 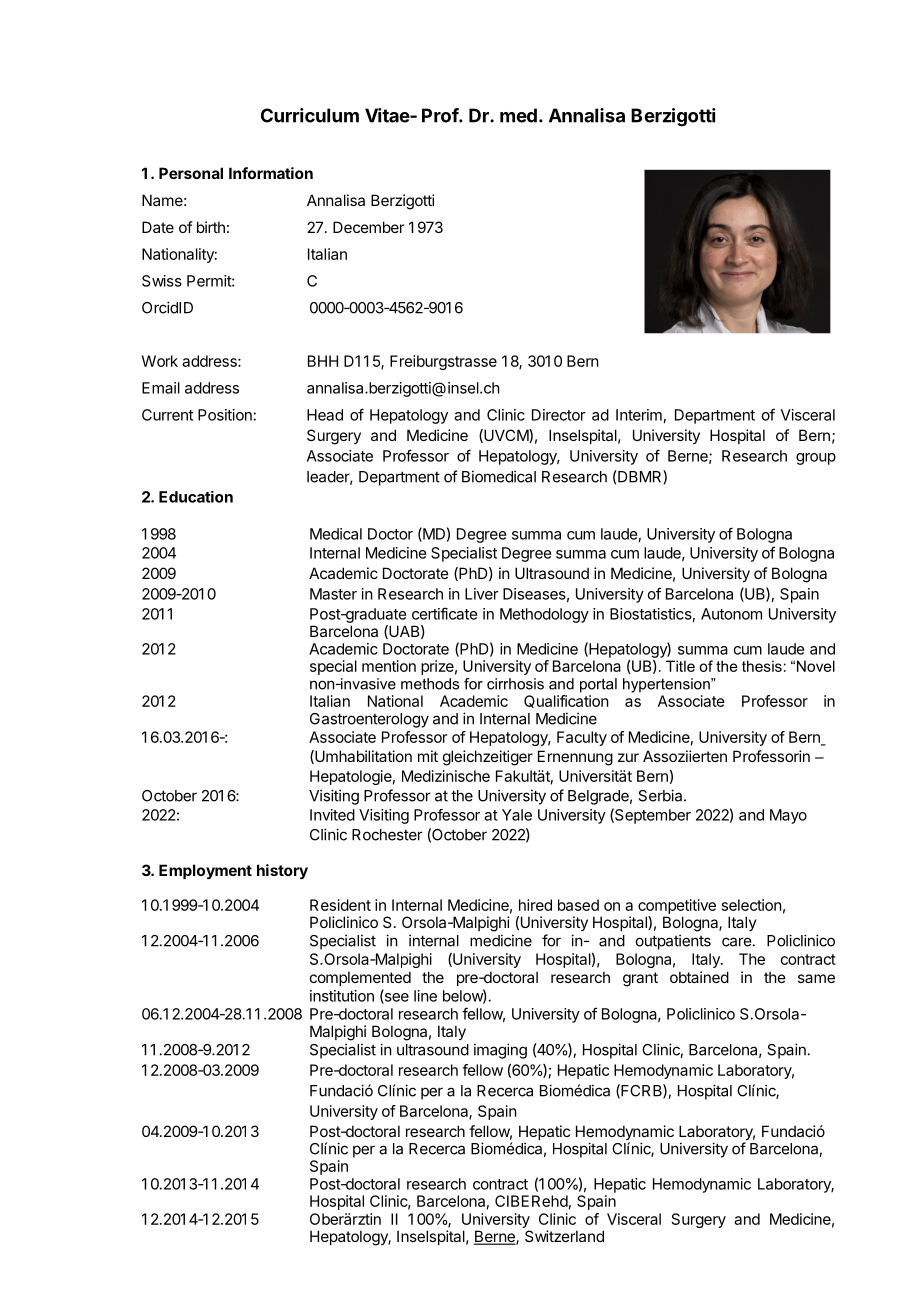 I want to click on group, so click(x=816, y=459).
